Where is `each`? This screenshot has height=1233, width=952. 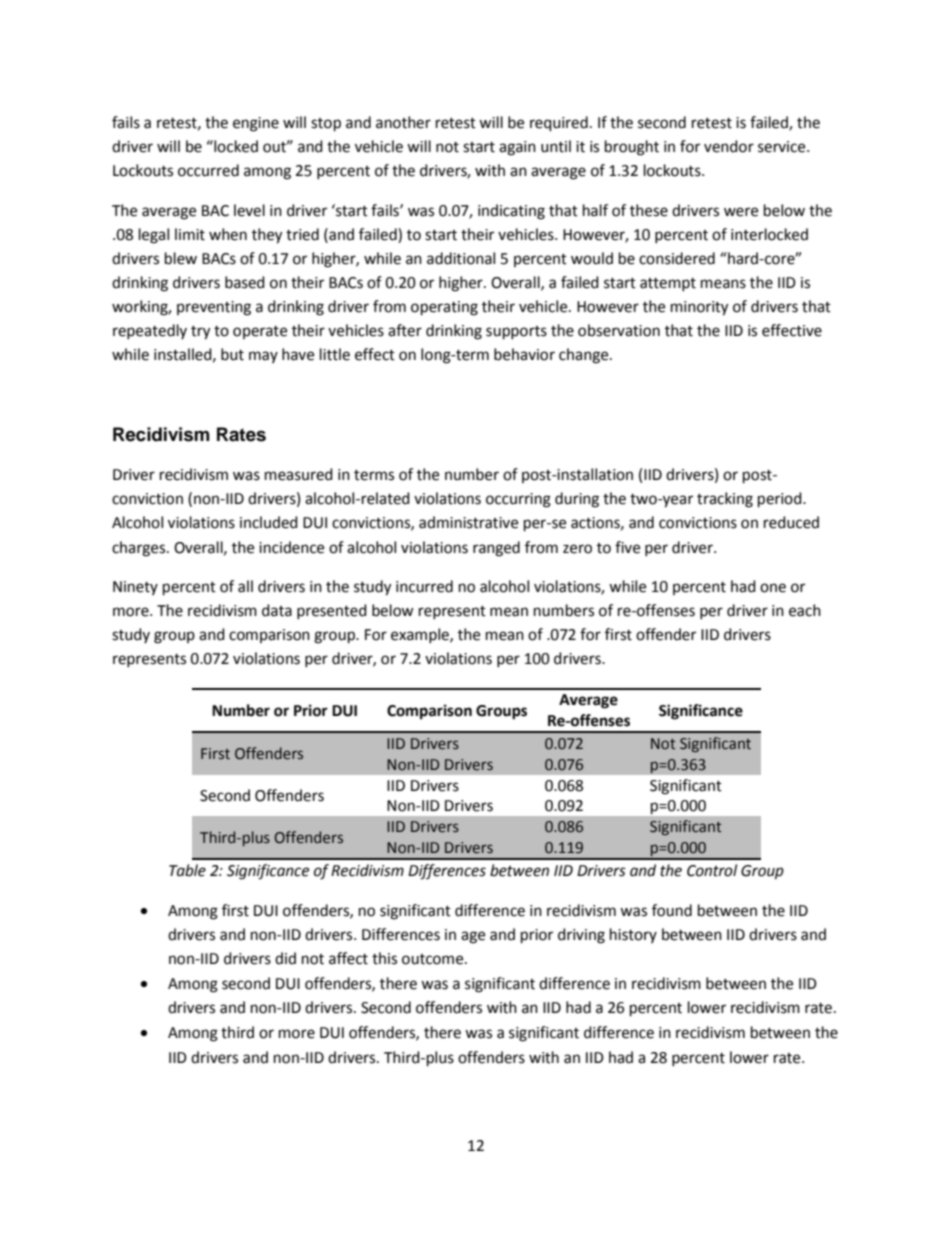 each is located at coordinates (805, 610).
